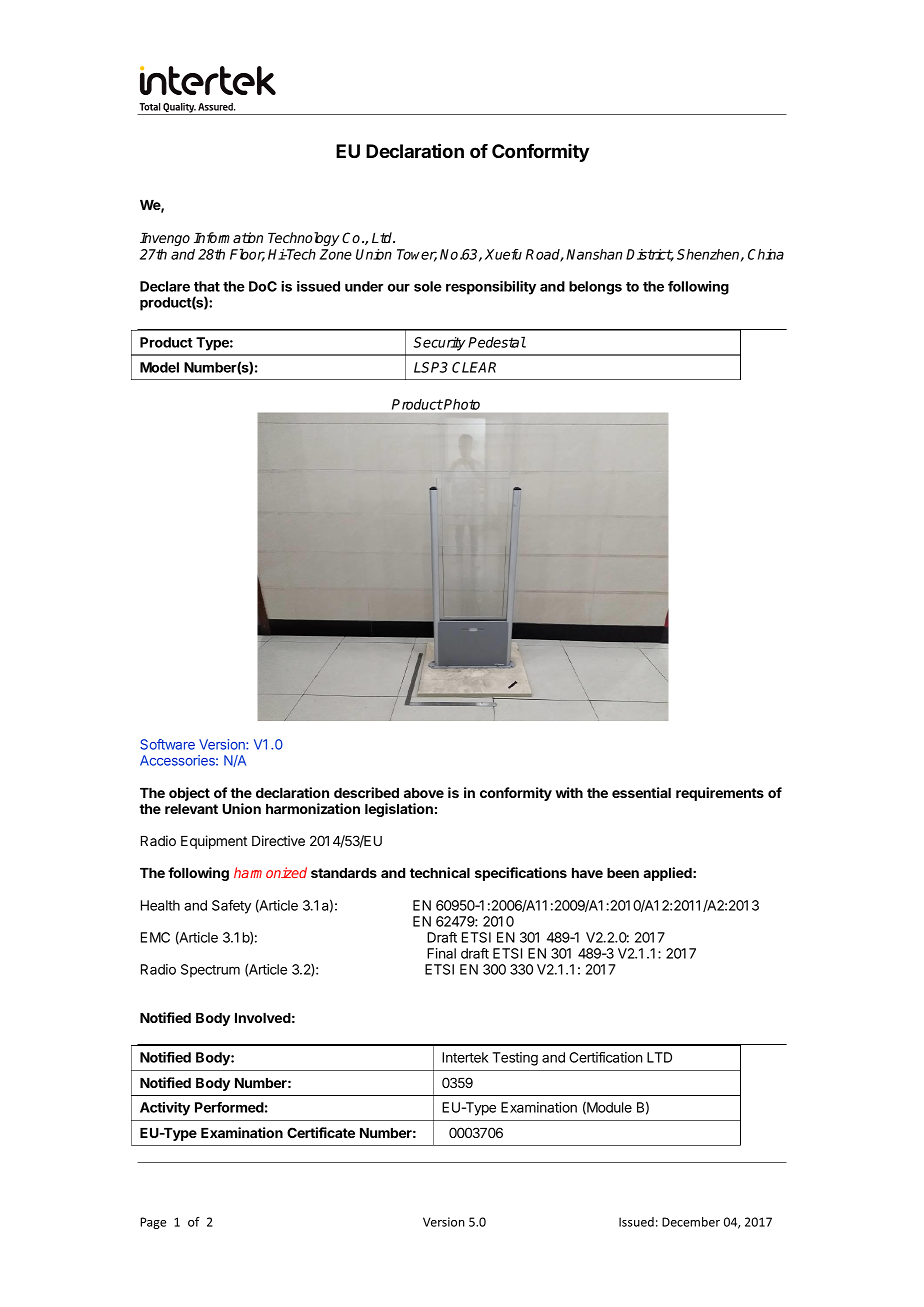 This screenshot has height=1307, width=924. Describe the element at coordinates (159, 367) in the screenshot. I see `Model` at that location.
